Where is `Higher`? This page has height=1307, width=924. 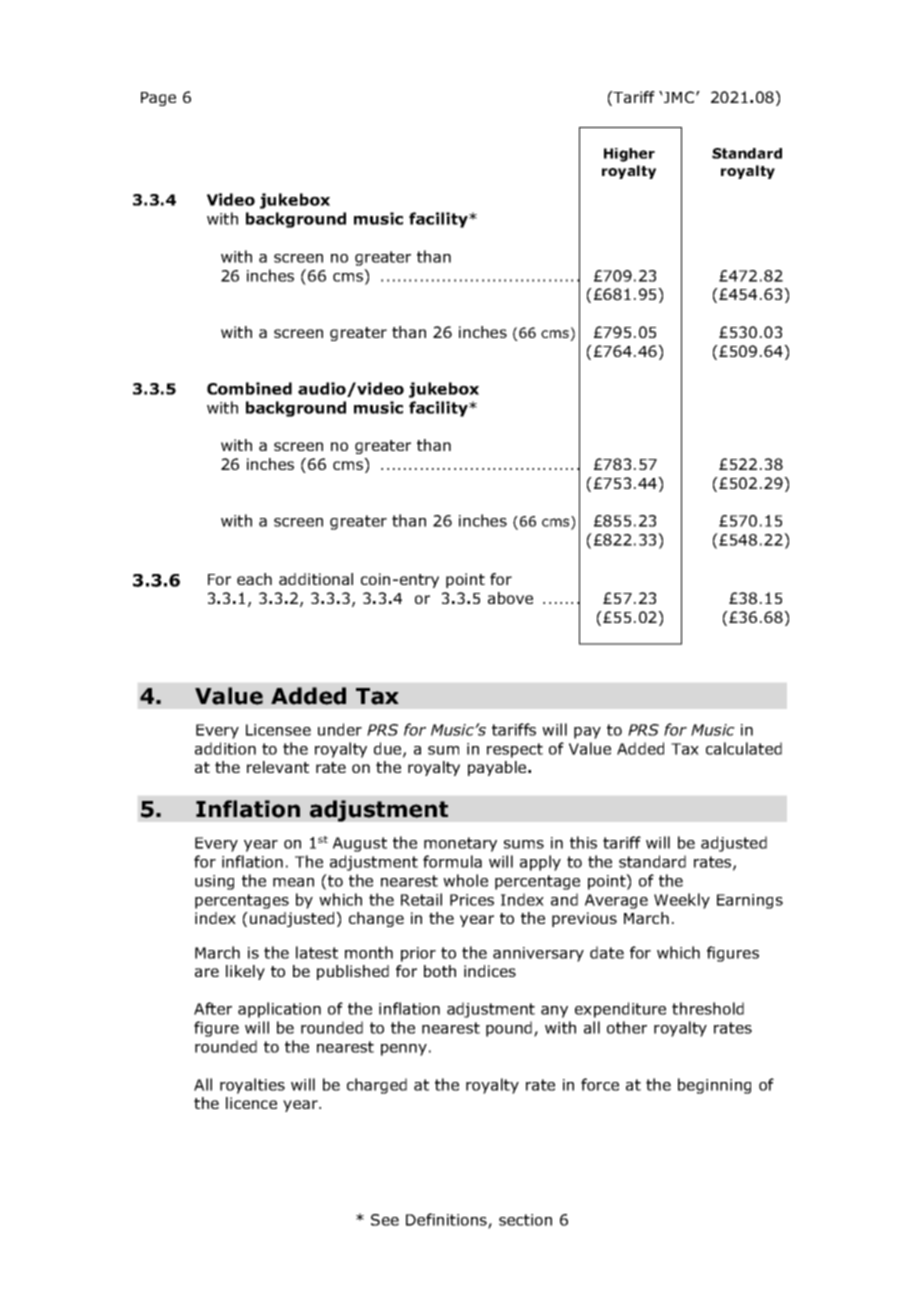 Higher is located at coordinates (629, 155).
